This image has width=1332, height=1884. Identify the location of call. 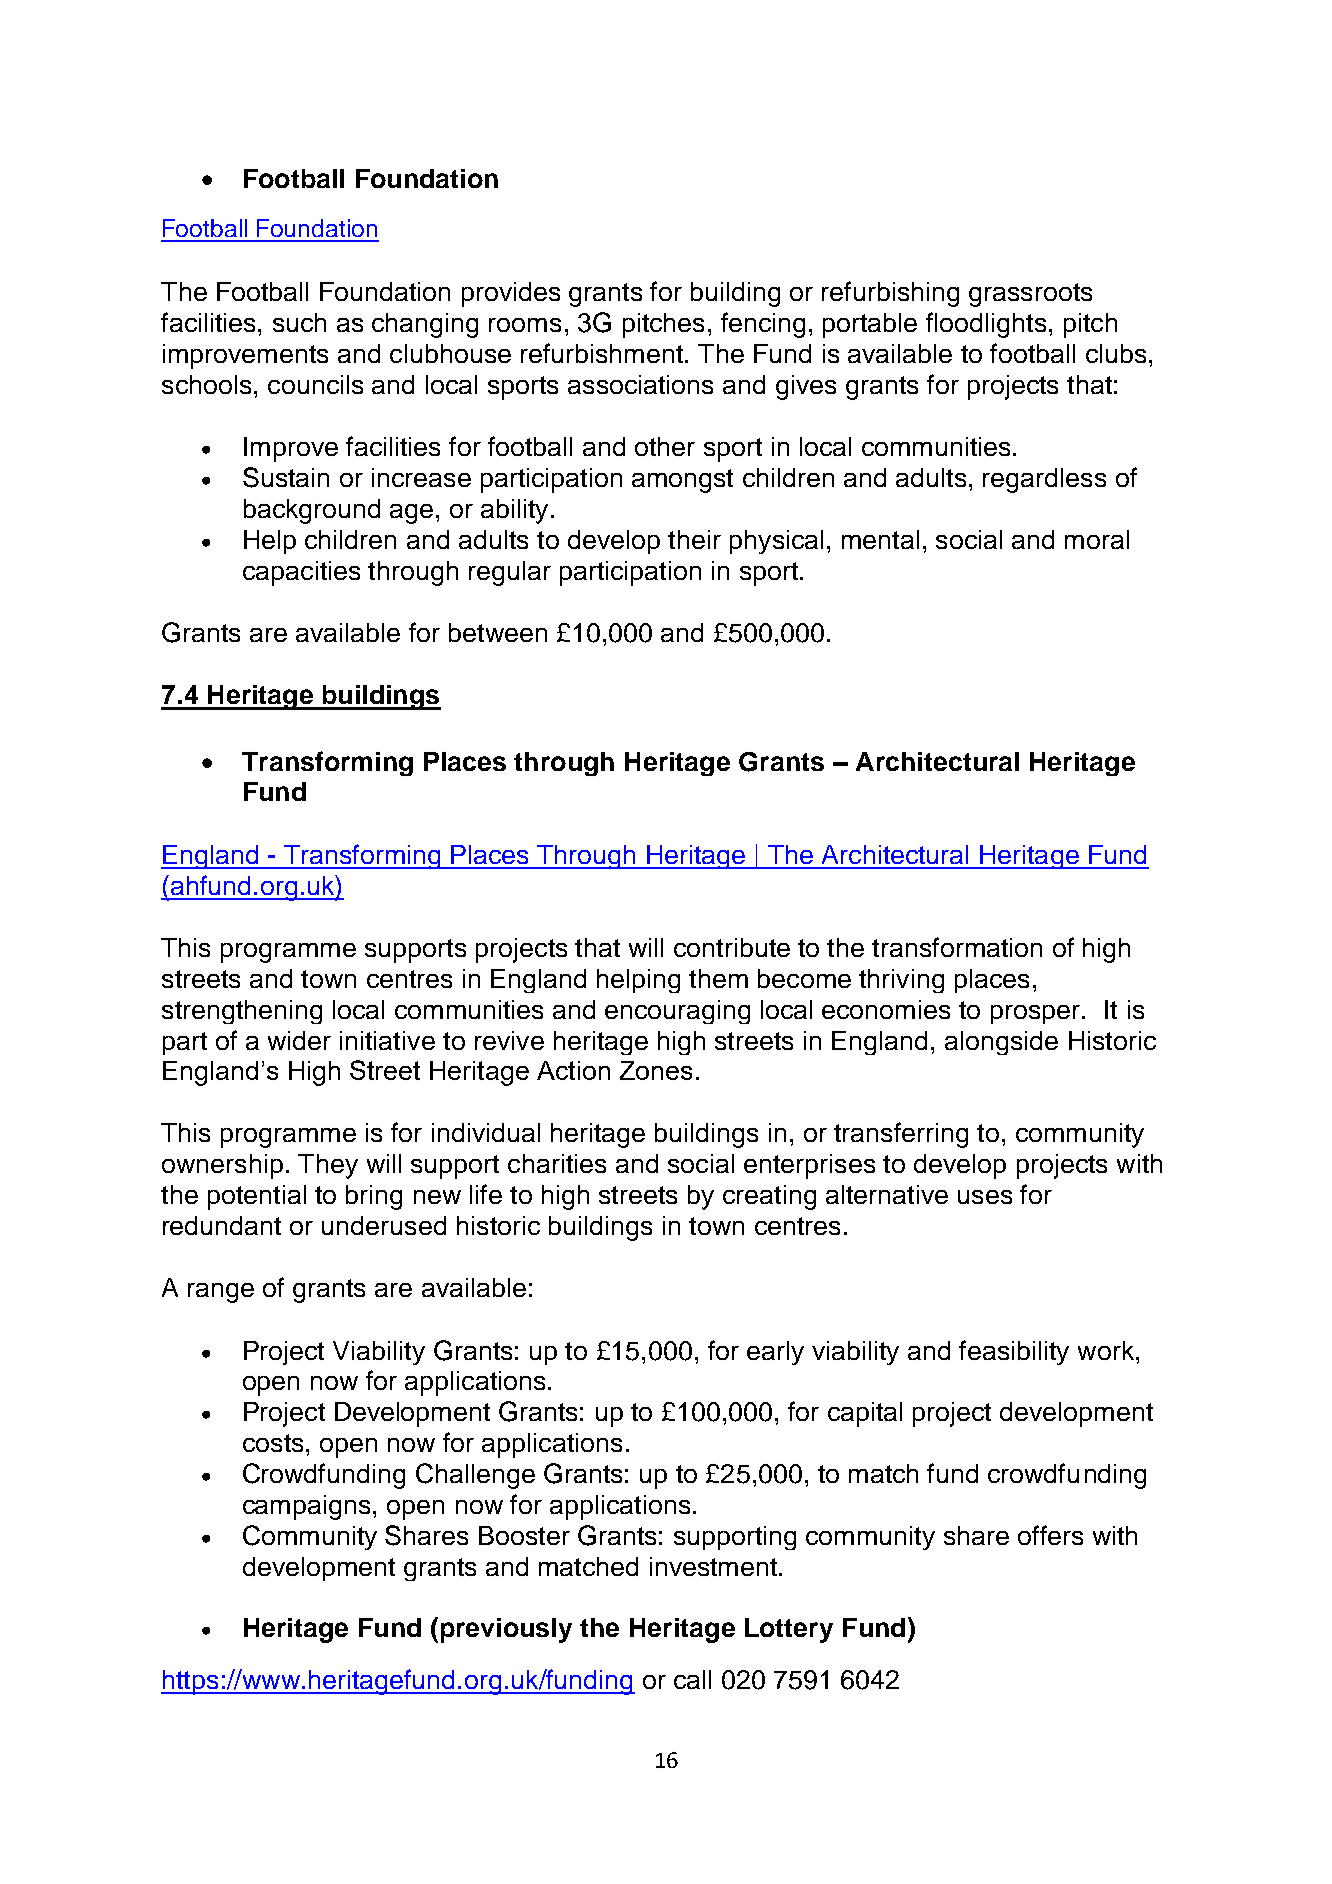
(692, 1679).
